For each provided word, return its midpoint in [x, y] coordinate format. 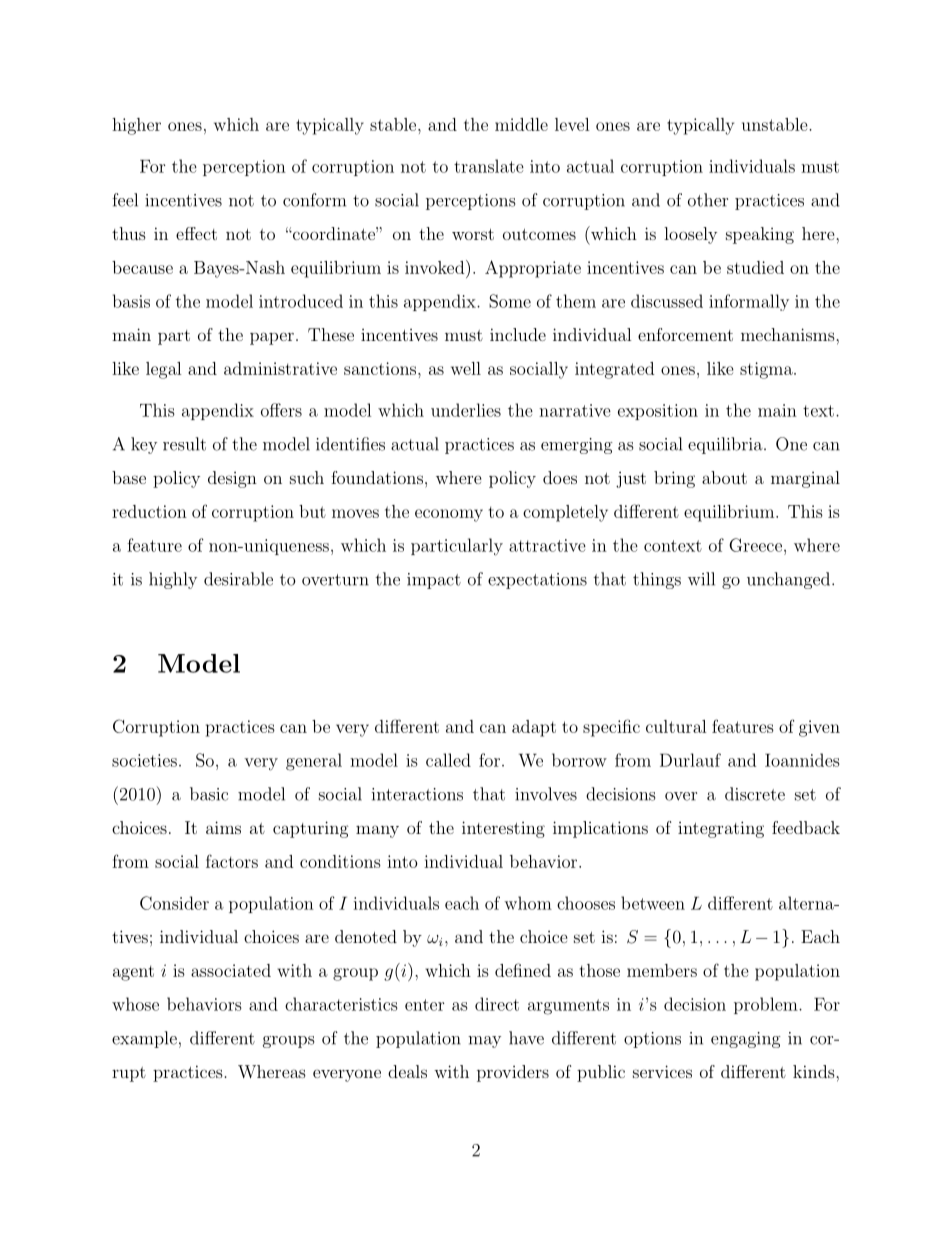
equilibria [725, 445]
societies [144, 760]
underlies [466, 410]
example [144, 1039]
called [448, 760]
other [708, 200]
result [184, 444]
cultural [676, 726]
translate [489, 166]
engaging [746, 1040]
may [484, 1042]
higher [136, 126]
